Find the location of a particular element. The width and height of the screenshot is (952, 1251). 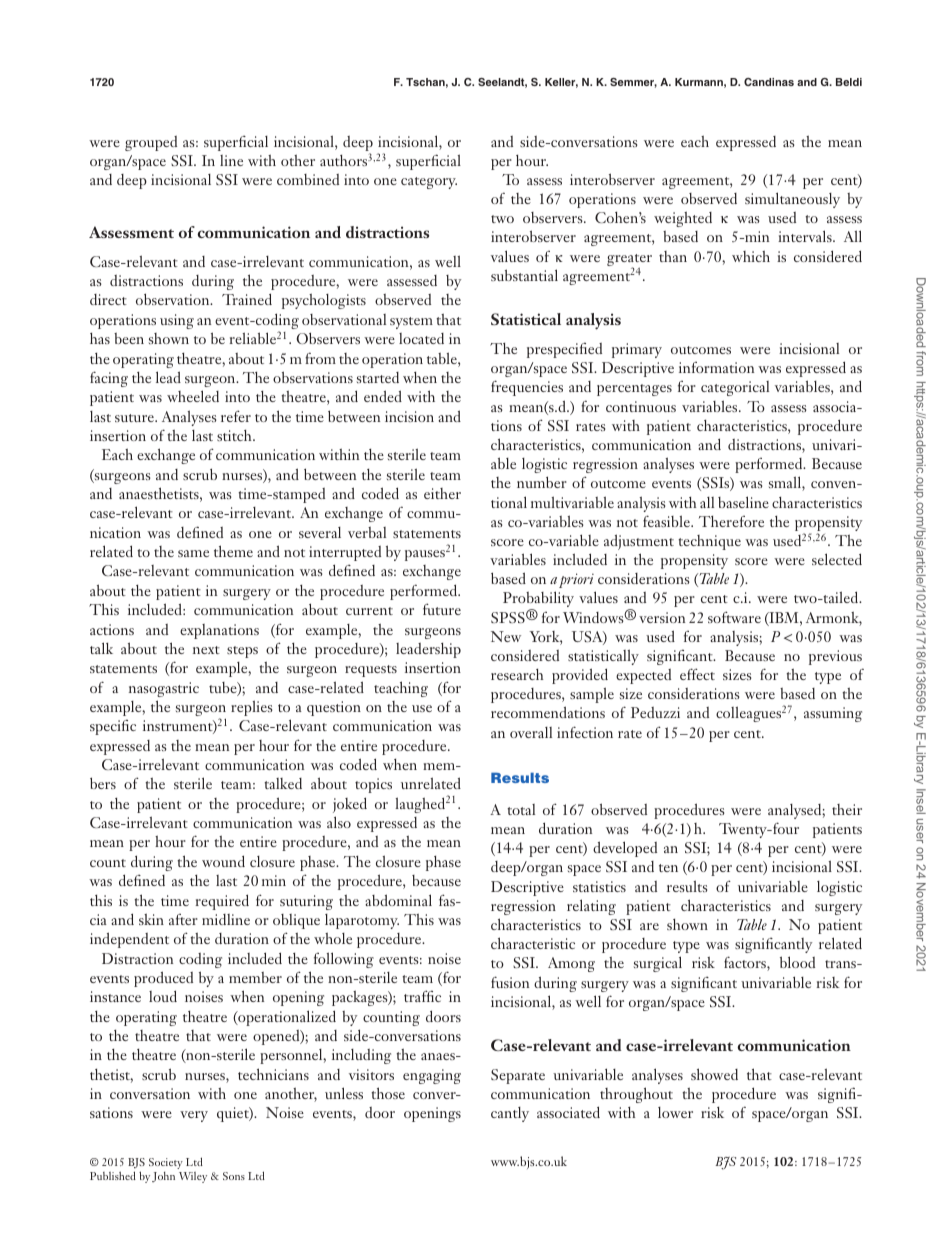

replies is located at coordinates (252, 708).
